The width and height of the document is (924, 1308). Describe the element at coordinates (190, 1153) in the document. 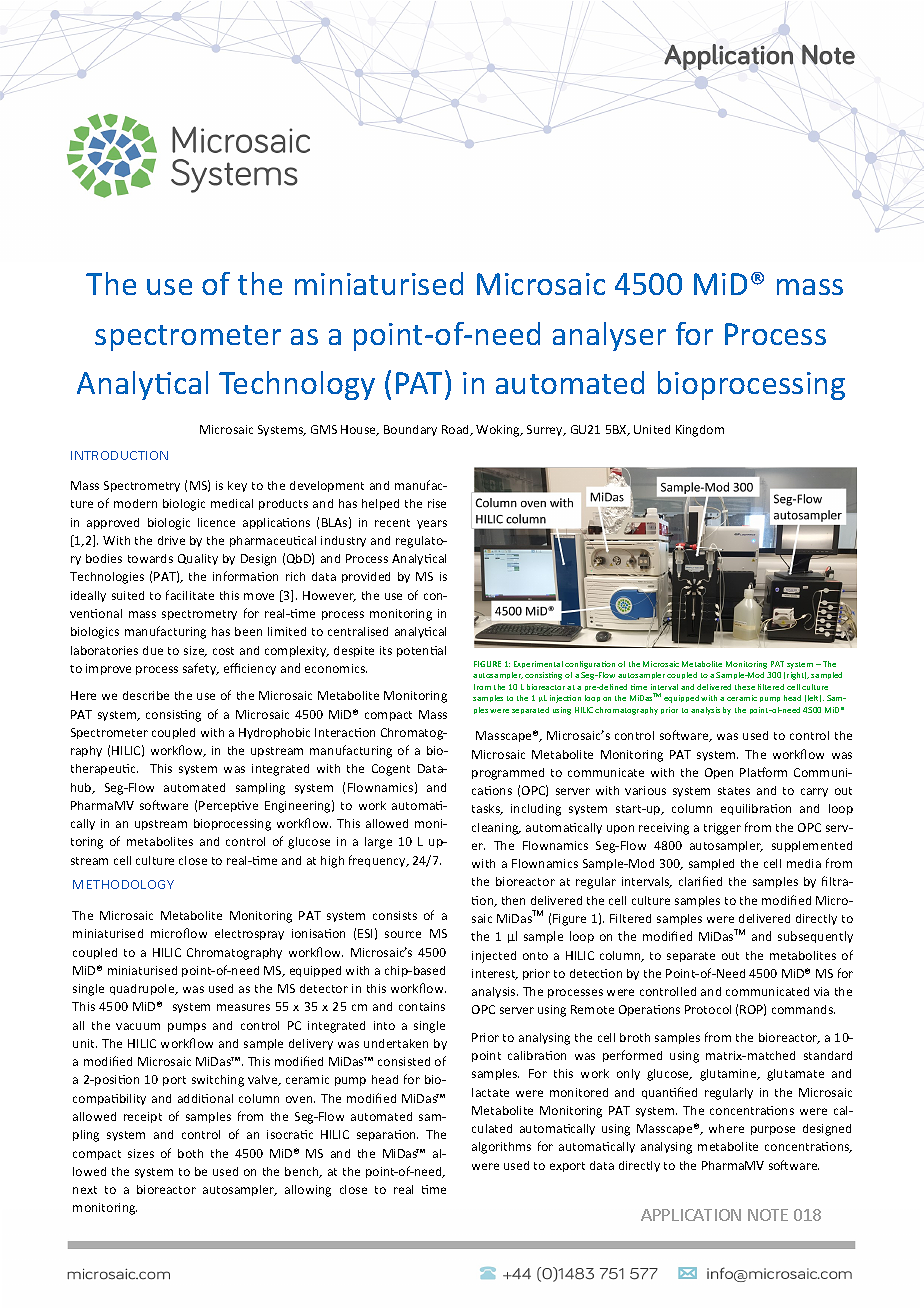

I see `both` at that location.
